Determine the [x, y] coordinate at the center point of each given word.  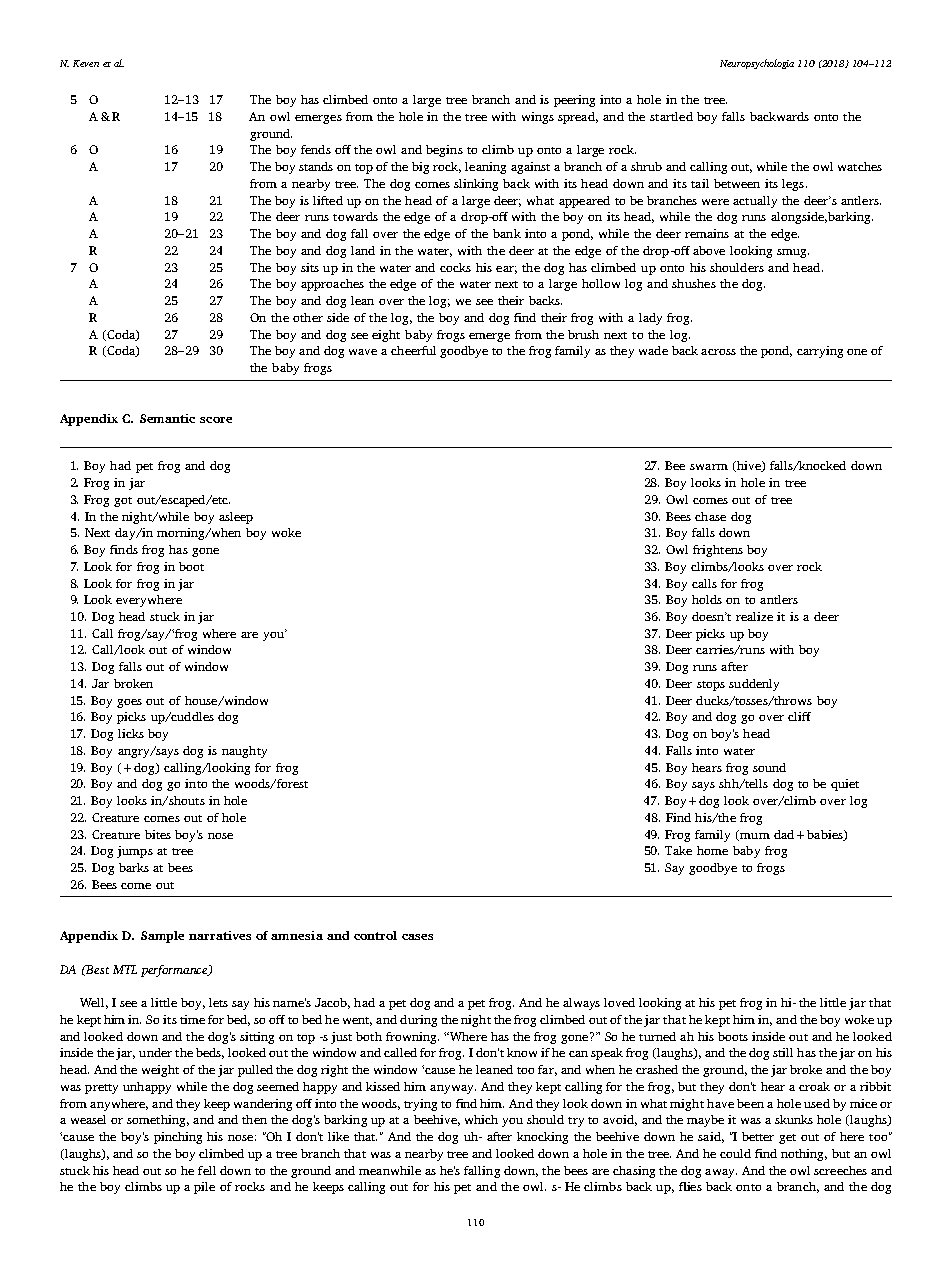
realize [754, 616]
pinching [178, 1138]
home [712, 850]
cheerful [413, 350]
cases [417, 937]
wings [538, 118]
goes [129, 703]
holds [707, 599]
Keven [86, 63]
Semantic [167, 418]
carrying [820, 352]
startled [671, 116]
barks [134, 867]
